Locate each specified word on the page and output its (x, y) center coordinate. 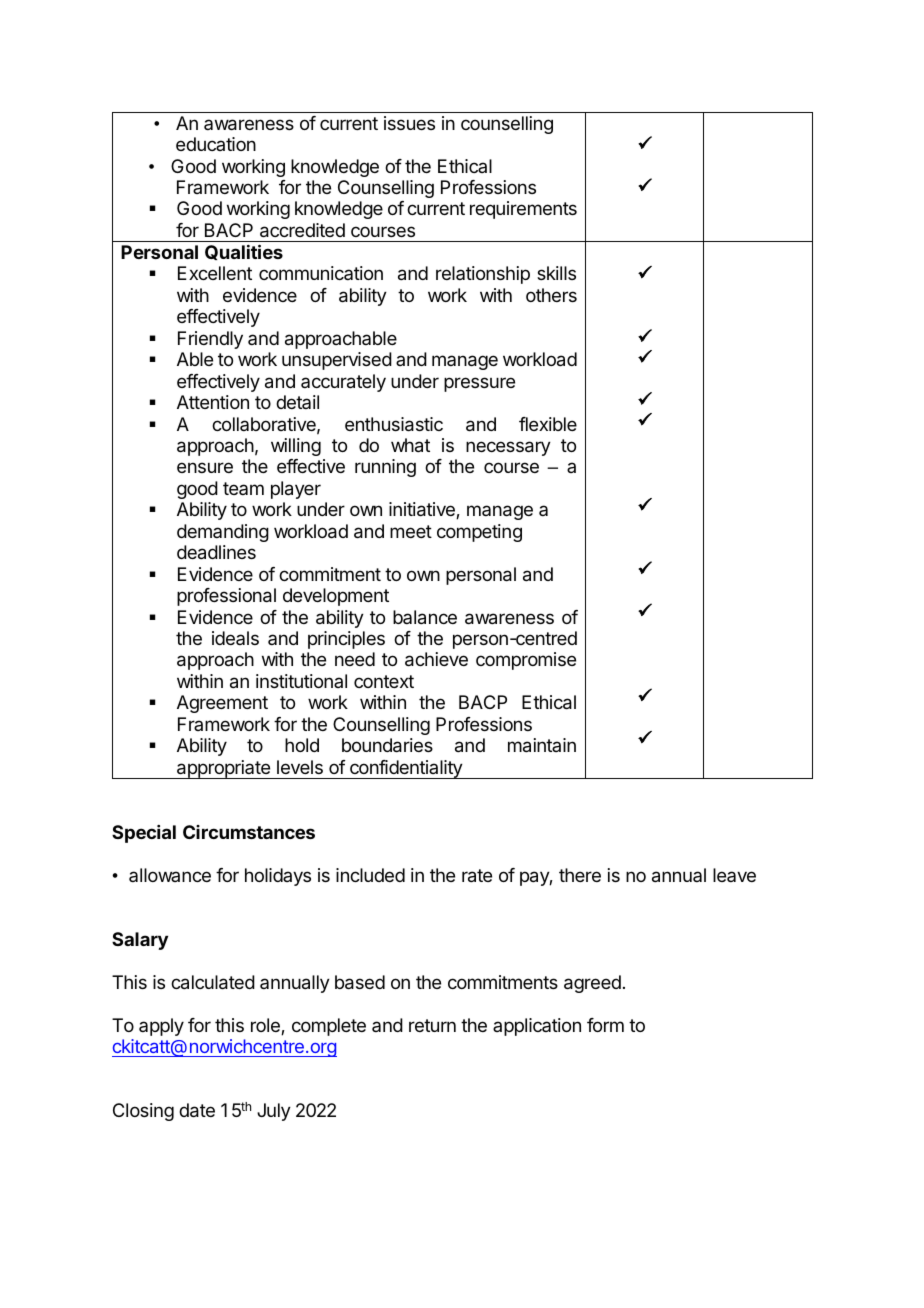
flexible (548, 424)
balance (425, 617)
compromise (526, 661)
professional (226, 597)
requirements (523, 210)
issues (409, 123)
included (370, 875)
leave (734, 875)
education (216, 144)
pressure (479, 384)
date (197, 1110)
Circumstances (249, 832)
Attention (213, 402)
